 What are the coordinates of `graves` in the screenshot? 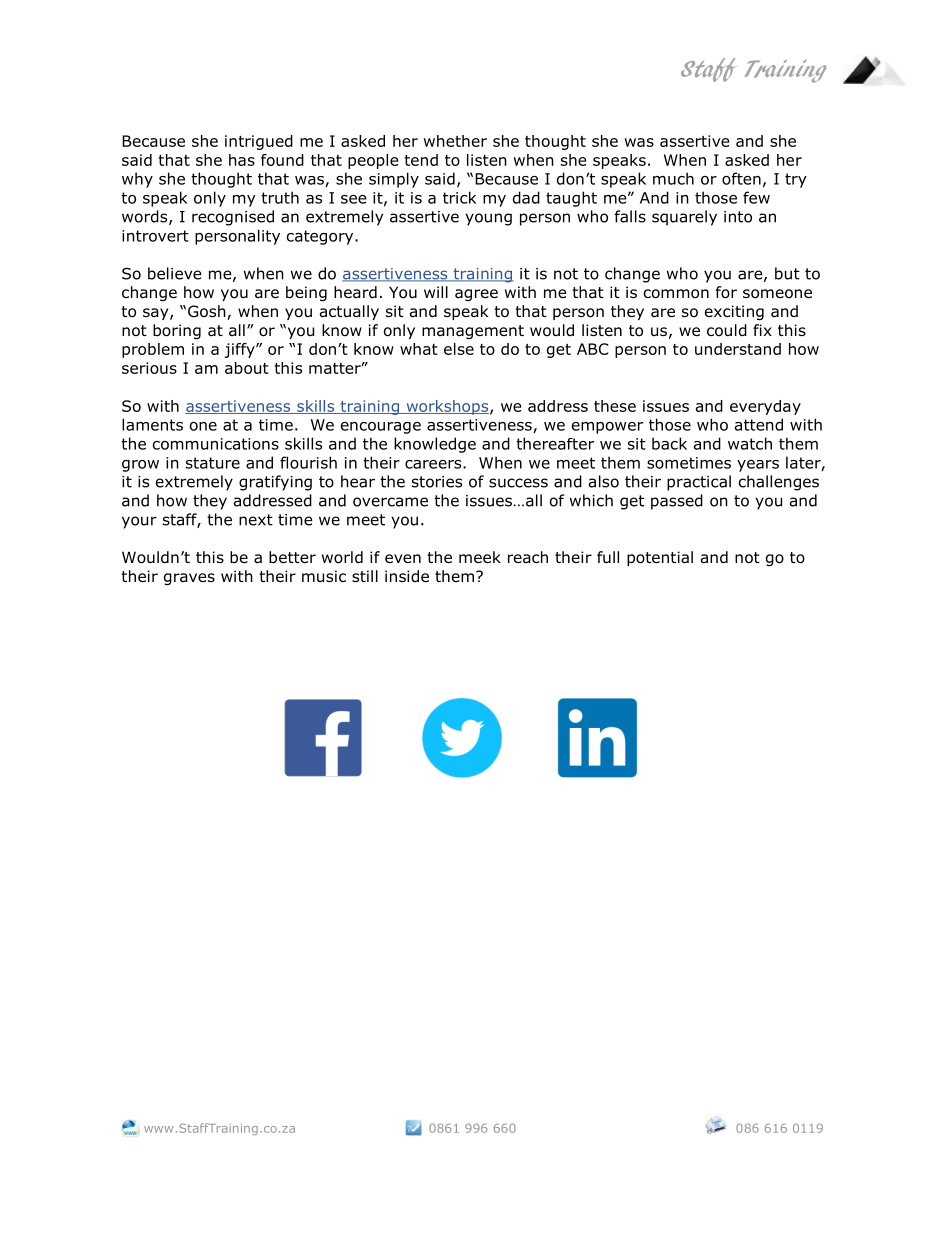 It's located at (189, 579).
